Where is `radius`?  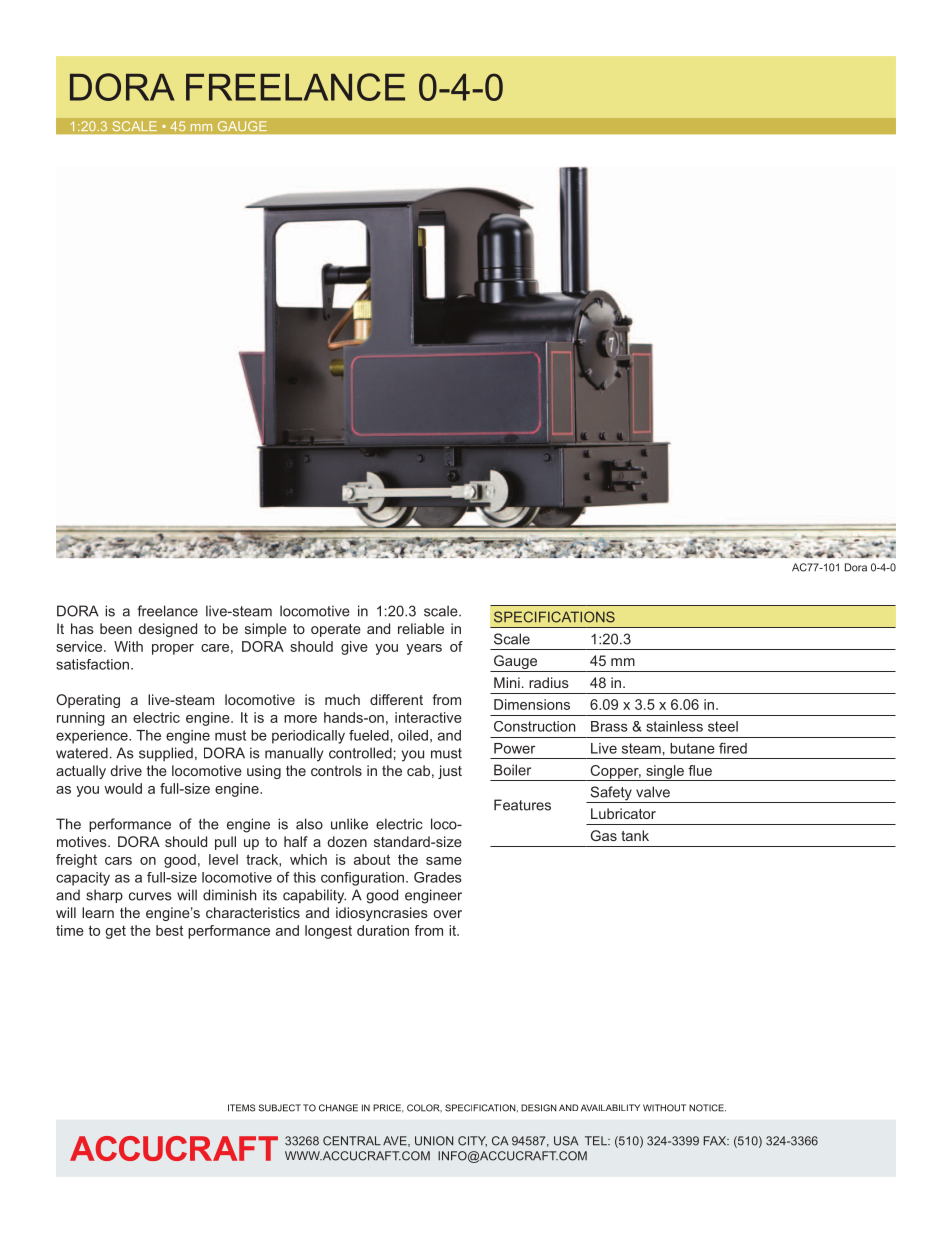
radius is located at coordinates (549, 682).
